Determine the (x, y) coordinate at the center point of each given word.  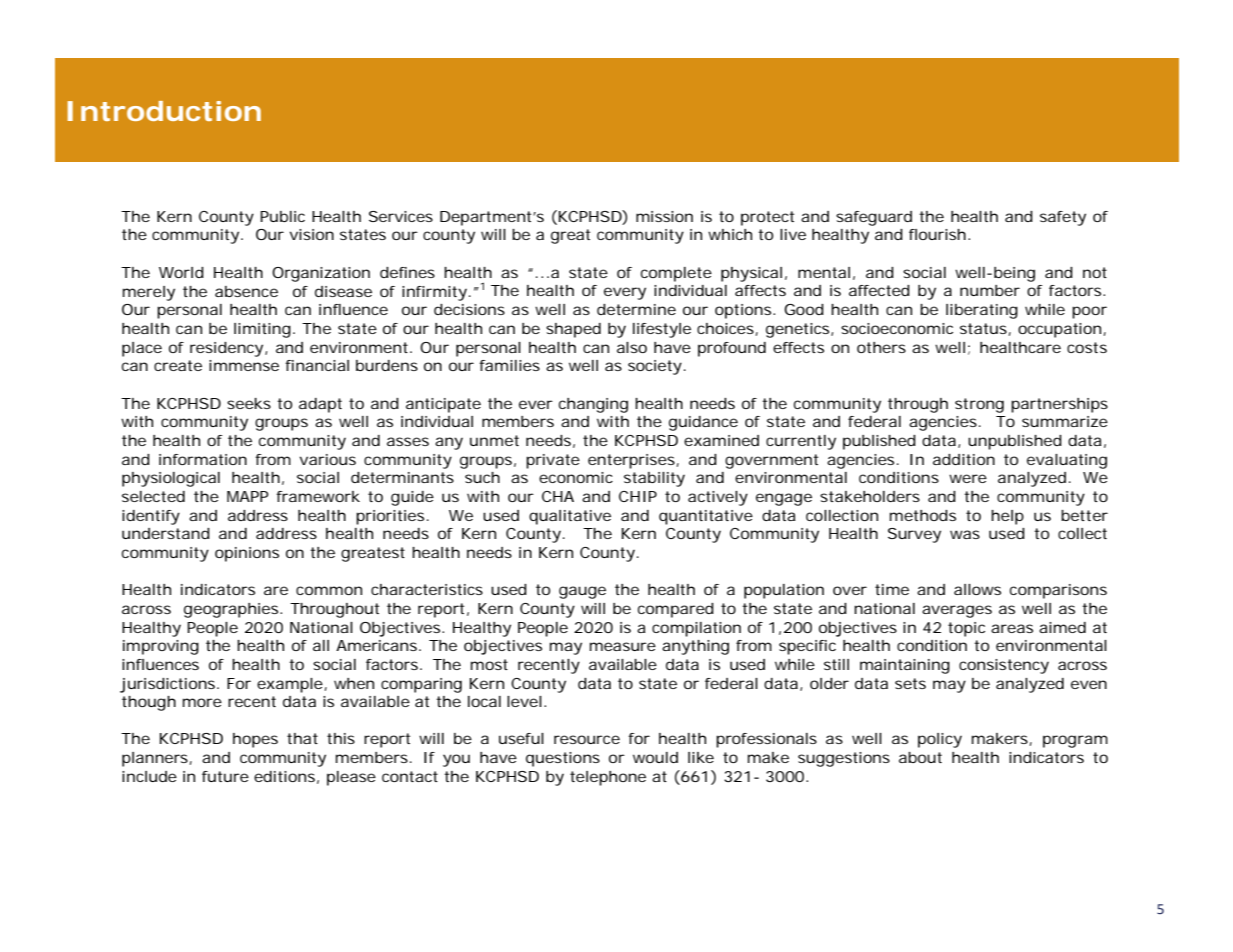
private (553, 461)
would (655, 757)
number (990, 290)
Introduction (164, 111)
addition (964, 459)
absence (246, 291)
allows (977, 589)
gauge (582, 592)
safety (1063, 218)
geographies (233, 610)
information (203, 459)
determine (636, 309)
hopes (255, 740)
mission (664, 216)
